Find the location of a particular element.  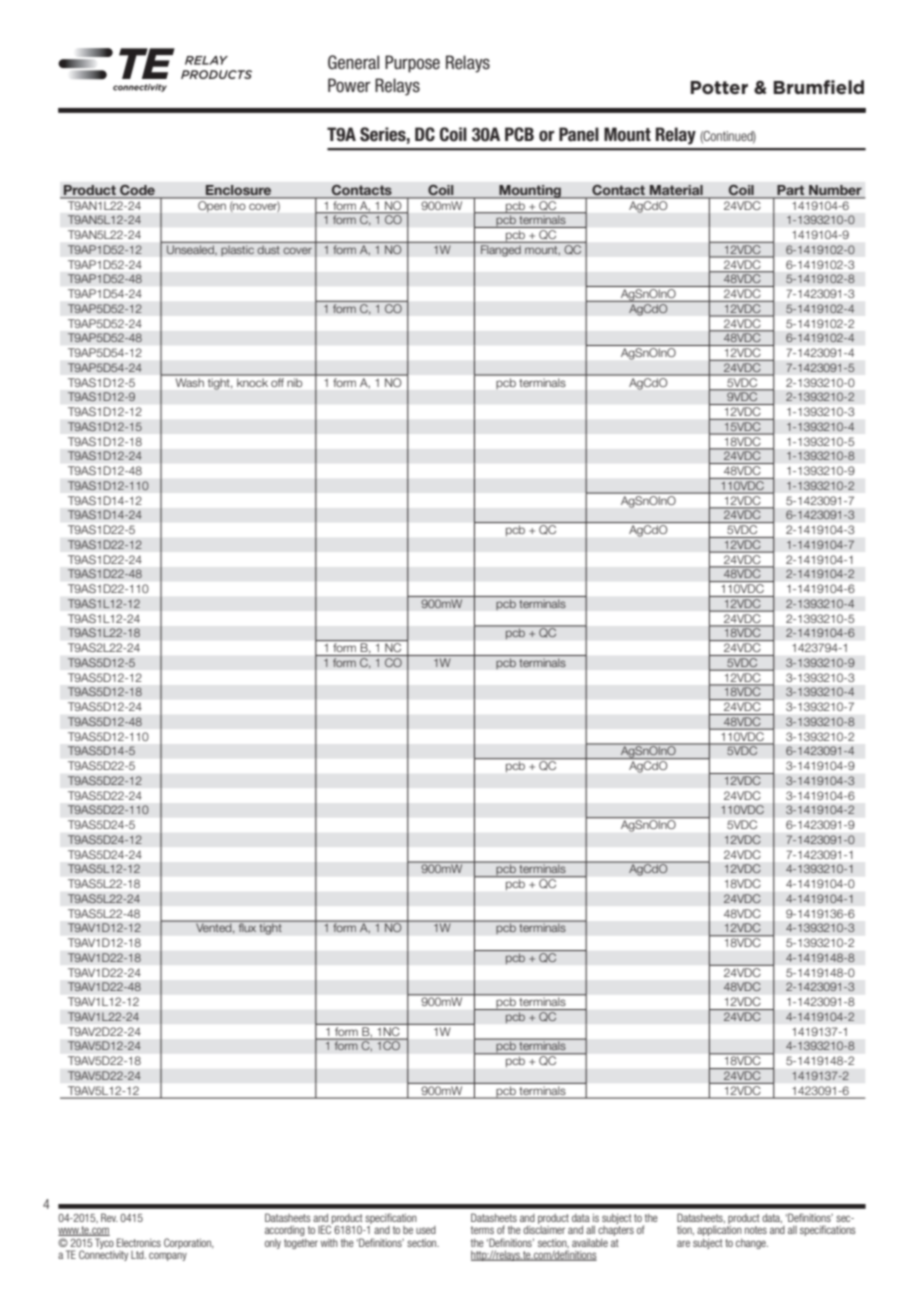

Rev is located at coordinates (109, 1217).
